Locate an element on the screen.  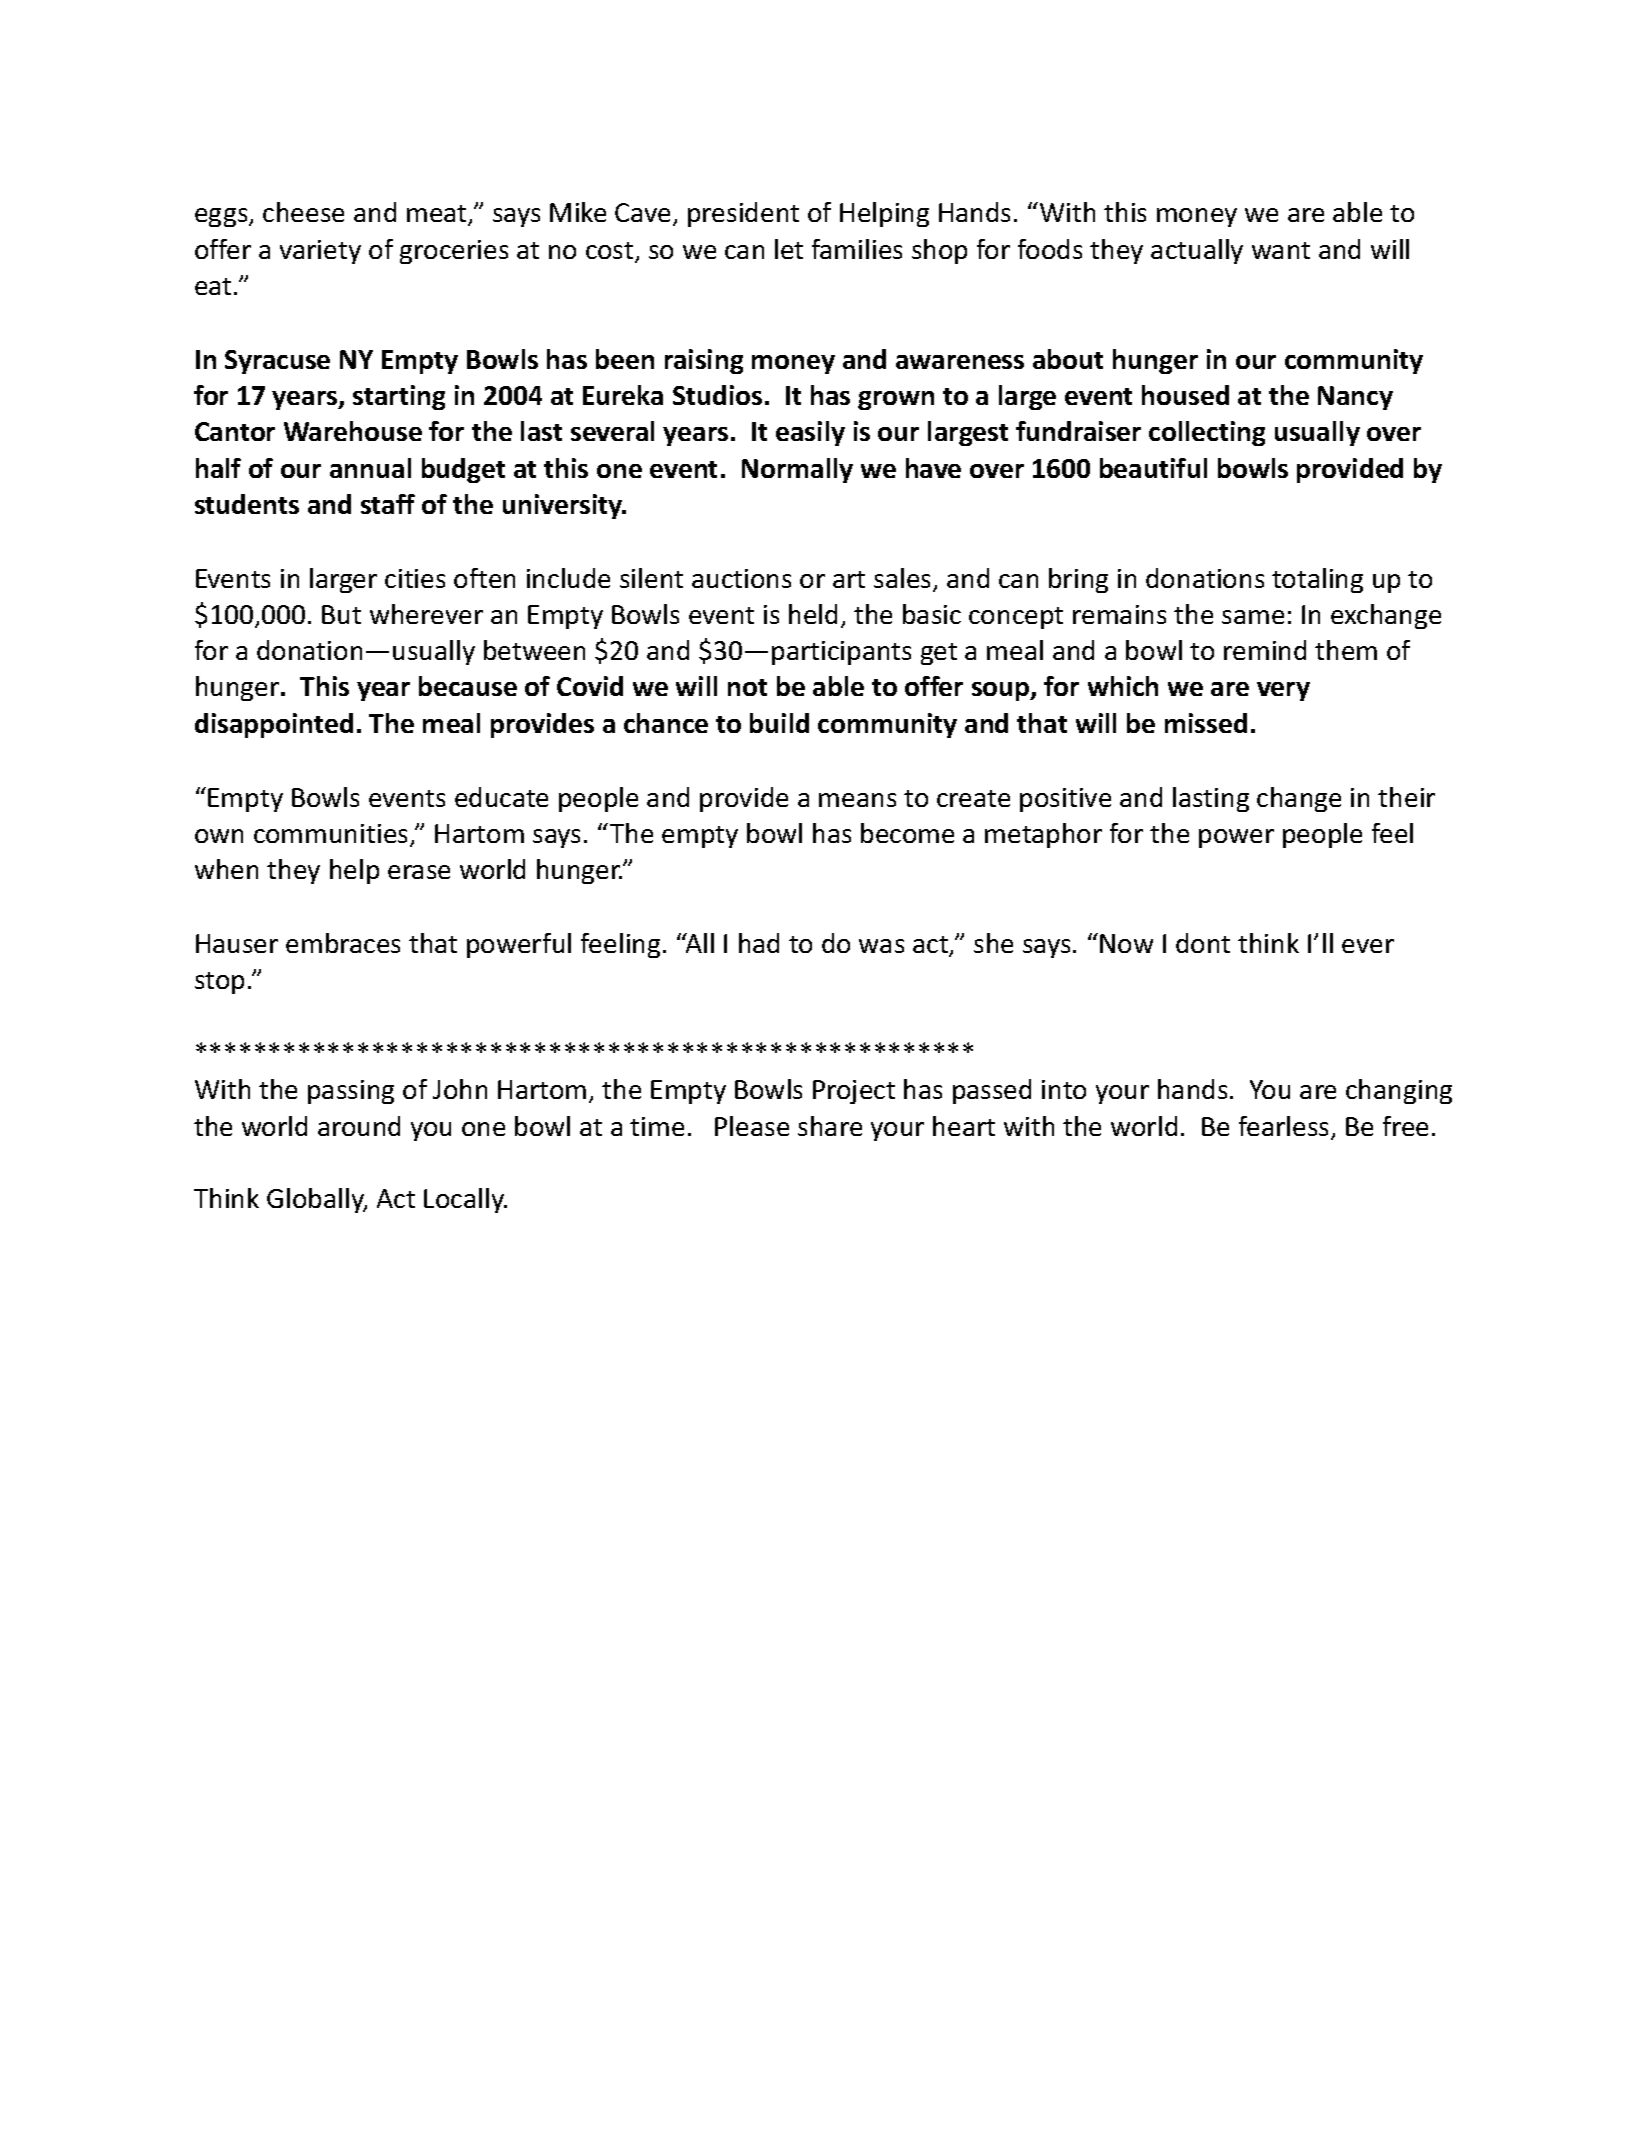
let is located at coordinates (789, 249).
